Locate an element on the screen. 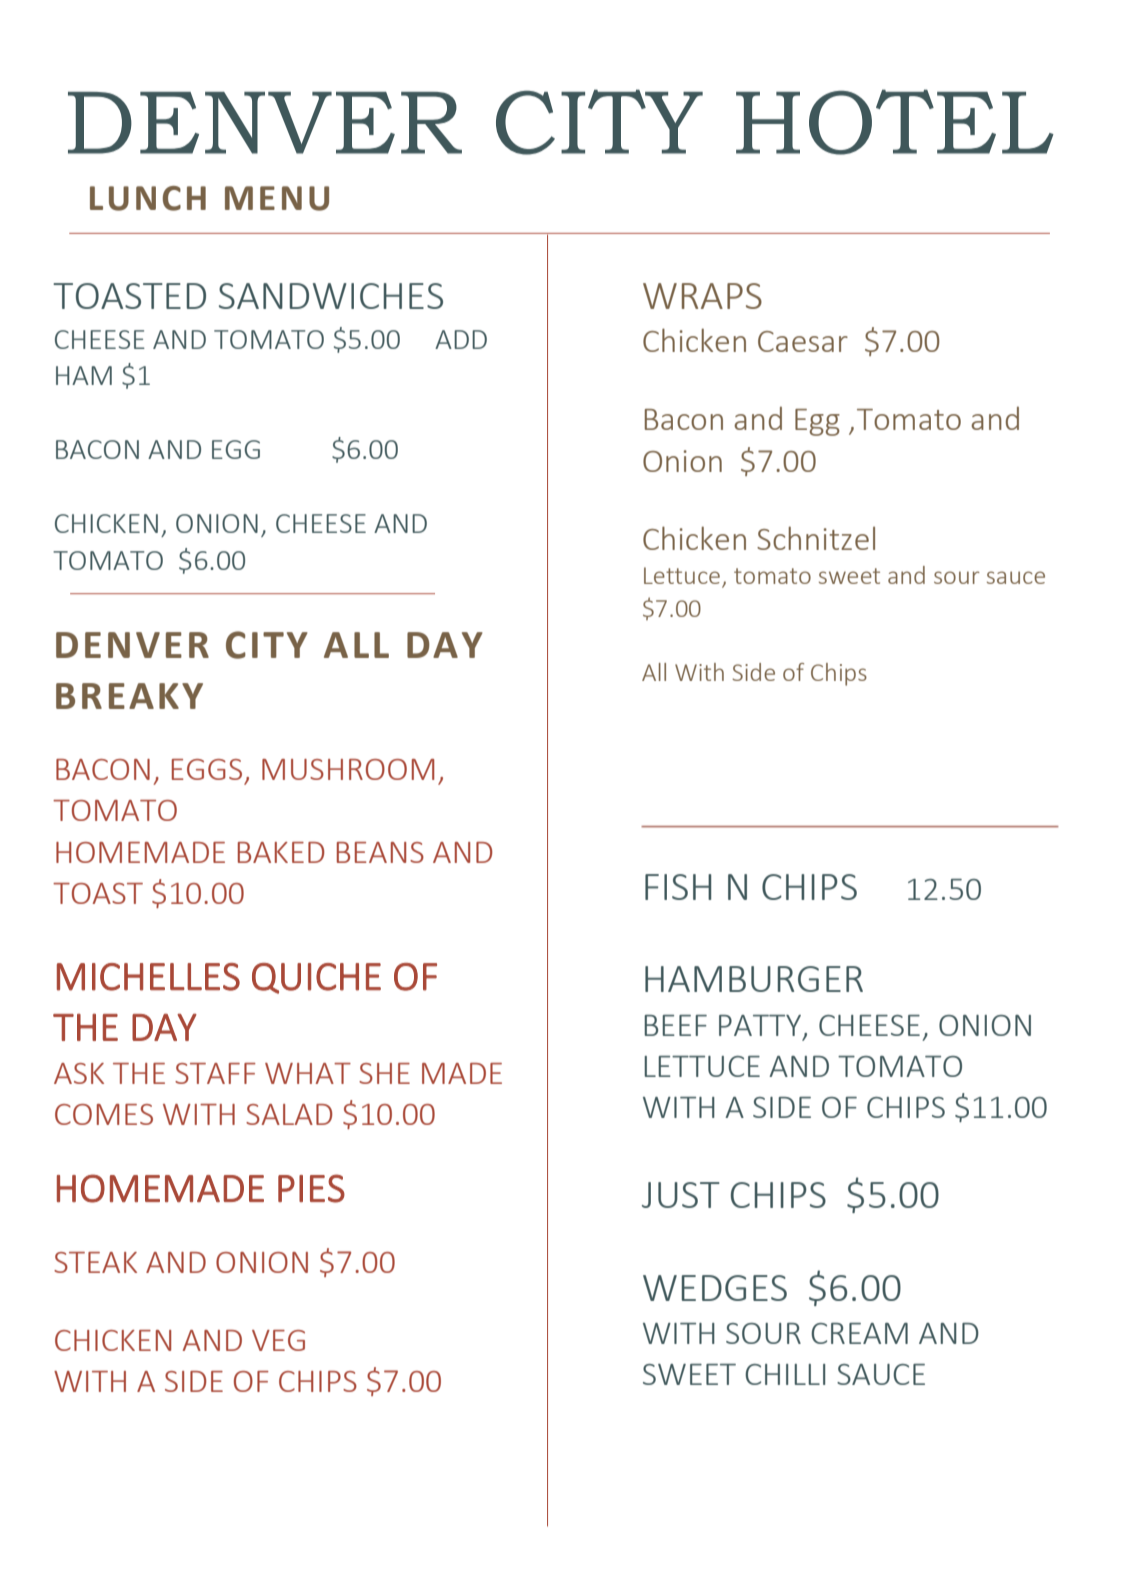 Image resolution: width=1123 pixels, height=1588 pixels. Caesar is located at coordinates (803, 341).
